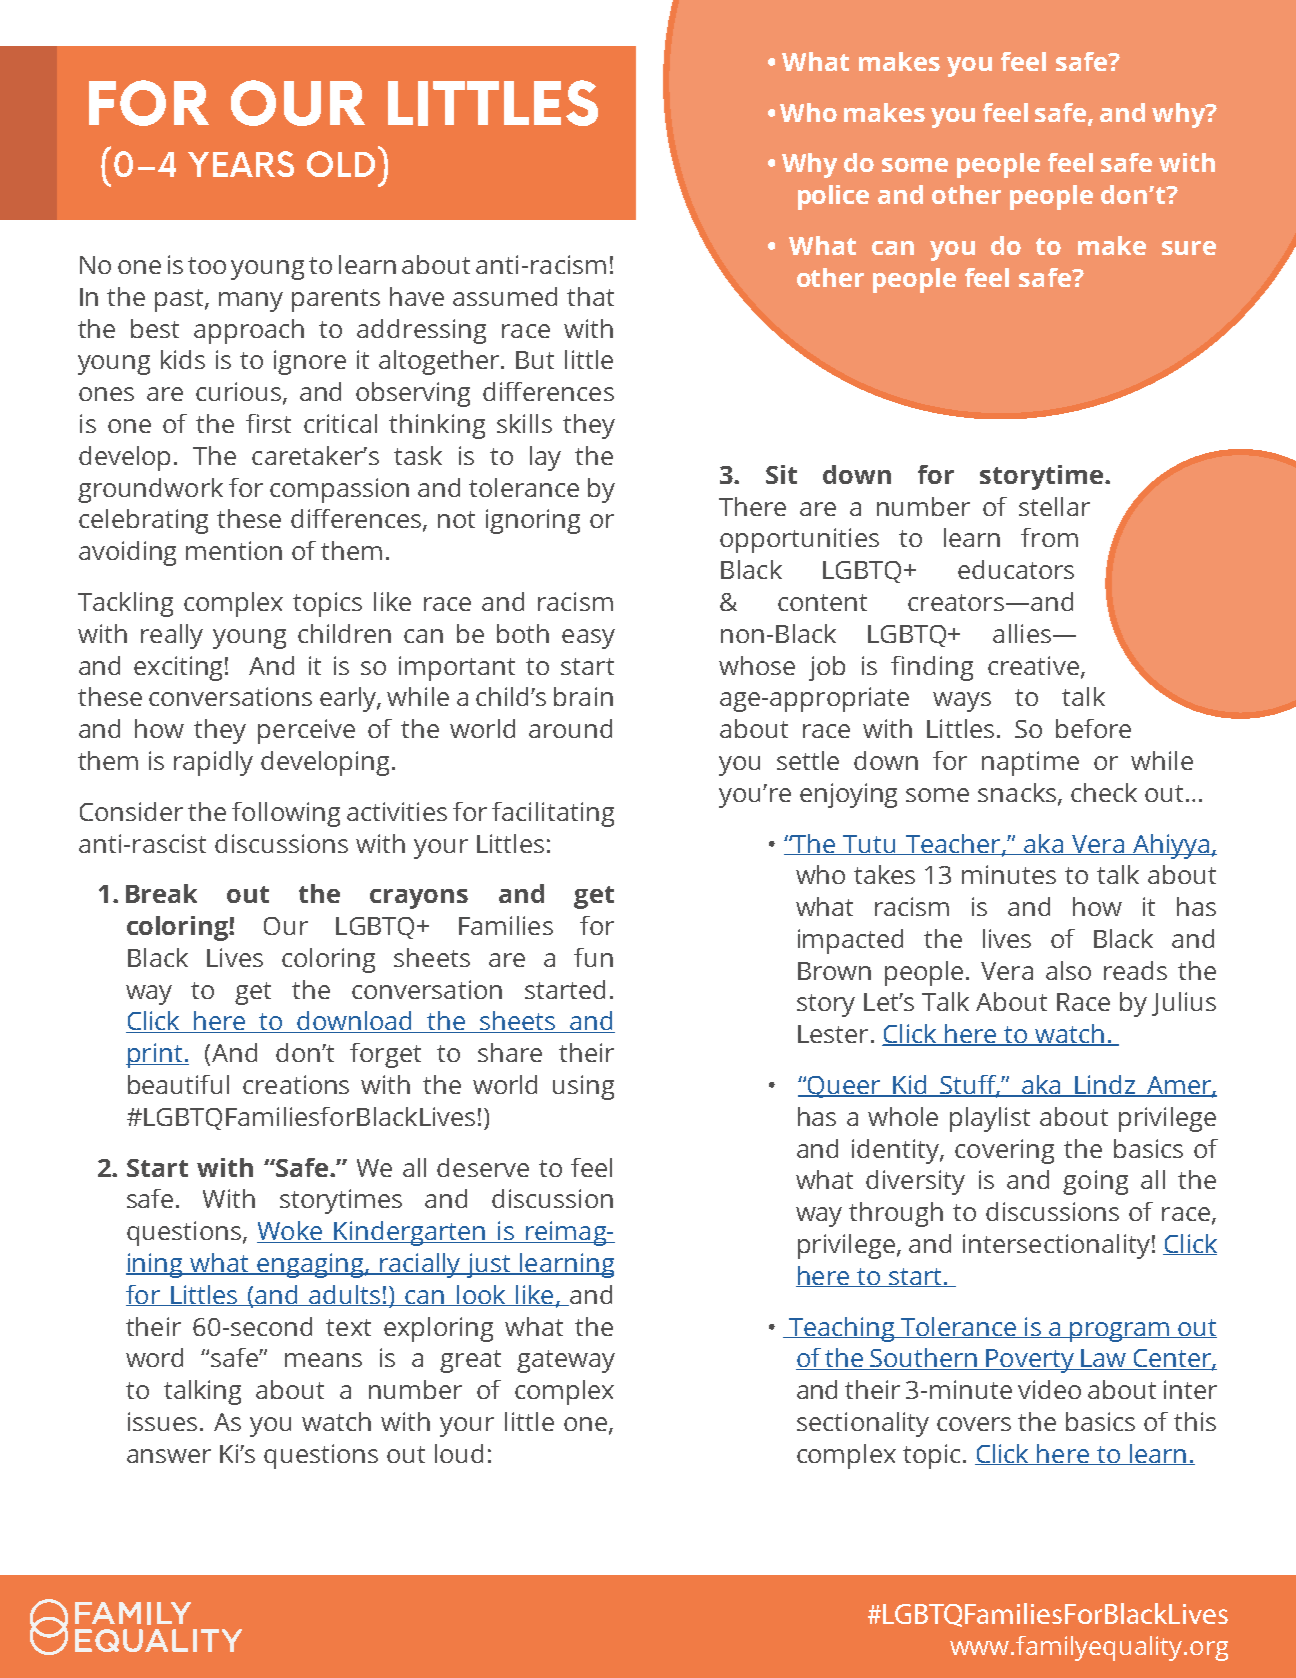  Describe the element at coordinates (590, 296) in the screenshot. I see `that` at that location.
